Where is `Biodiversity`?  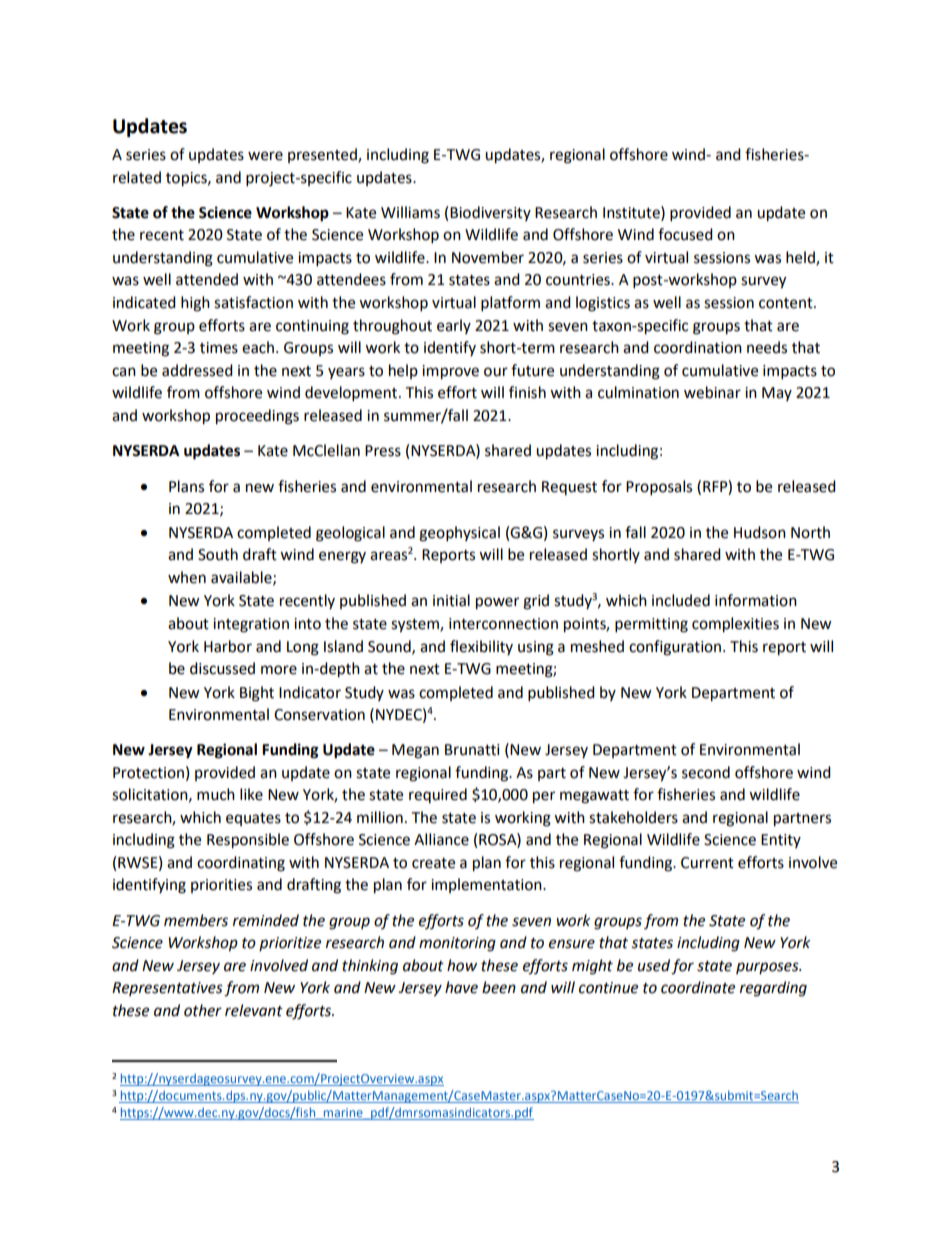 Biodiversity is located at coordinates (490, 213).
